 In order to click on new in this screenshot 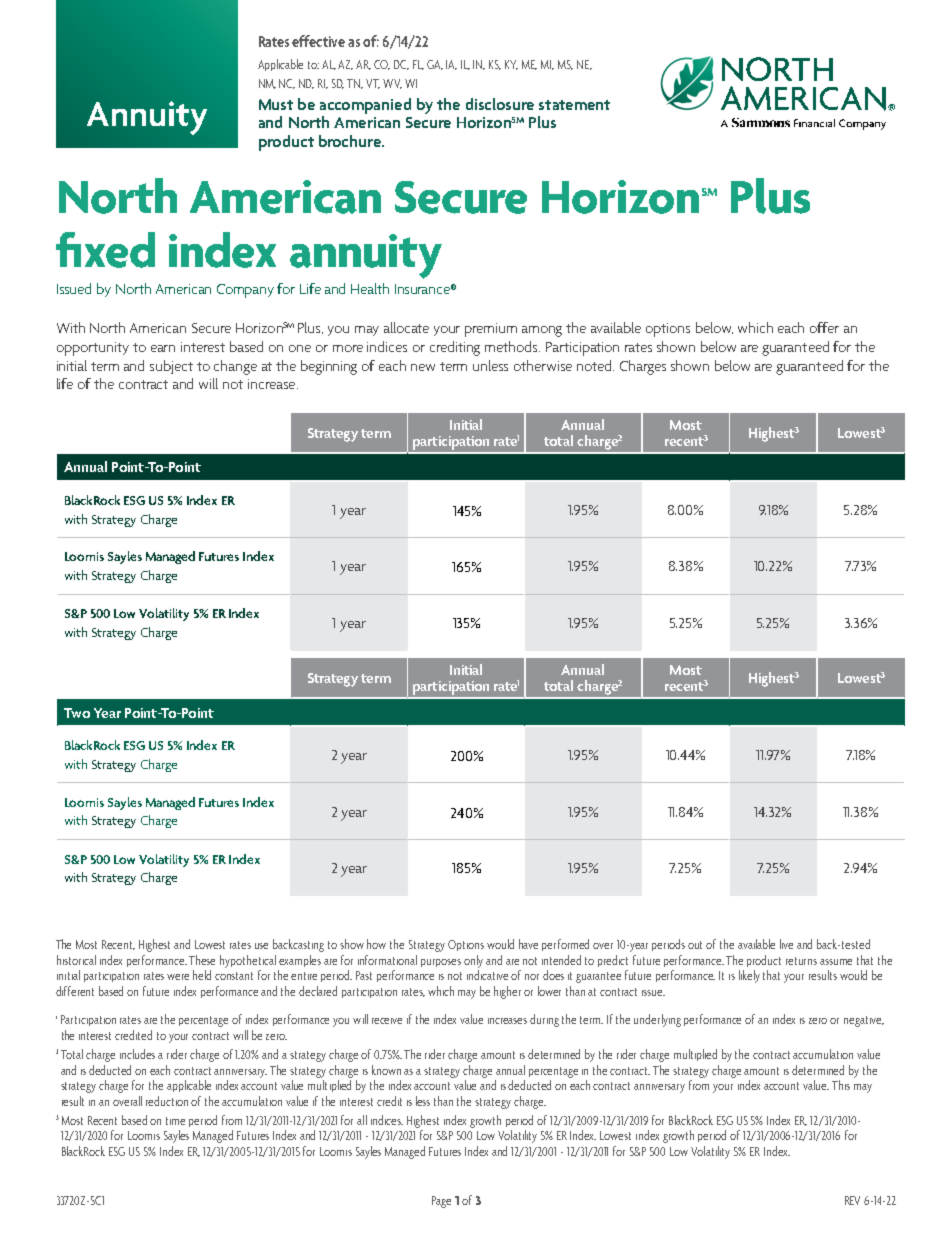, I will do `click(423, 367)`.
